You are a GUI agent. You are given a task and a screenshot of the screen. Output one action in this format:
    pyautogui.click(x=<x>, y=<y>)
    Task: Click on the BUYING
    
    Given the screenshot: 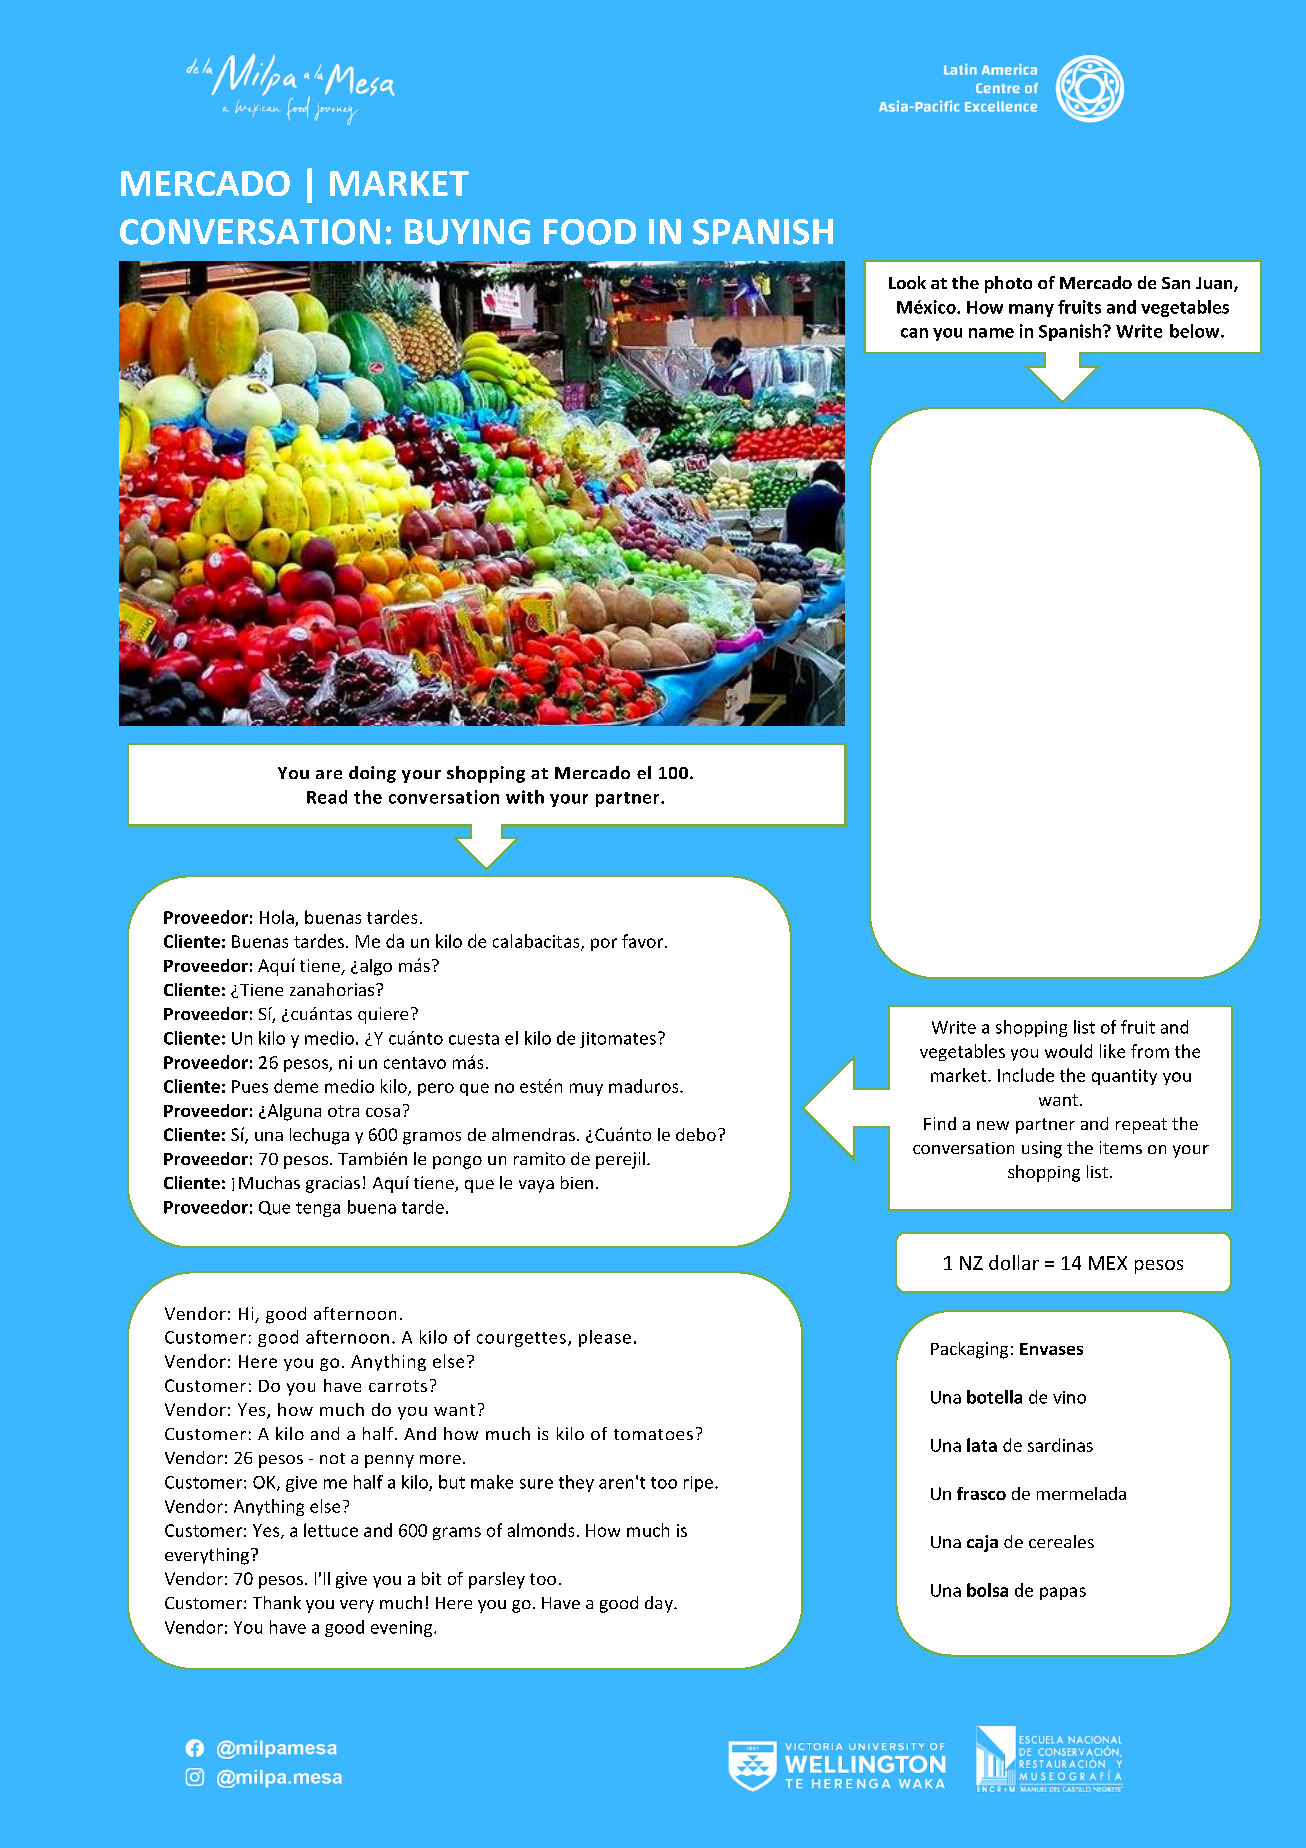 What is the action you would take?
    pyautogui.click(x=467, y=232)
